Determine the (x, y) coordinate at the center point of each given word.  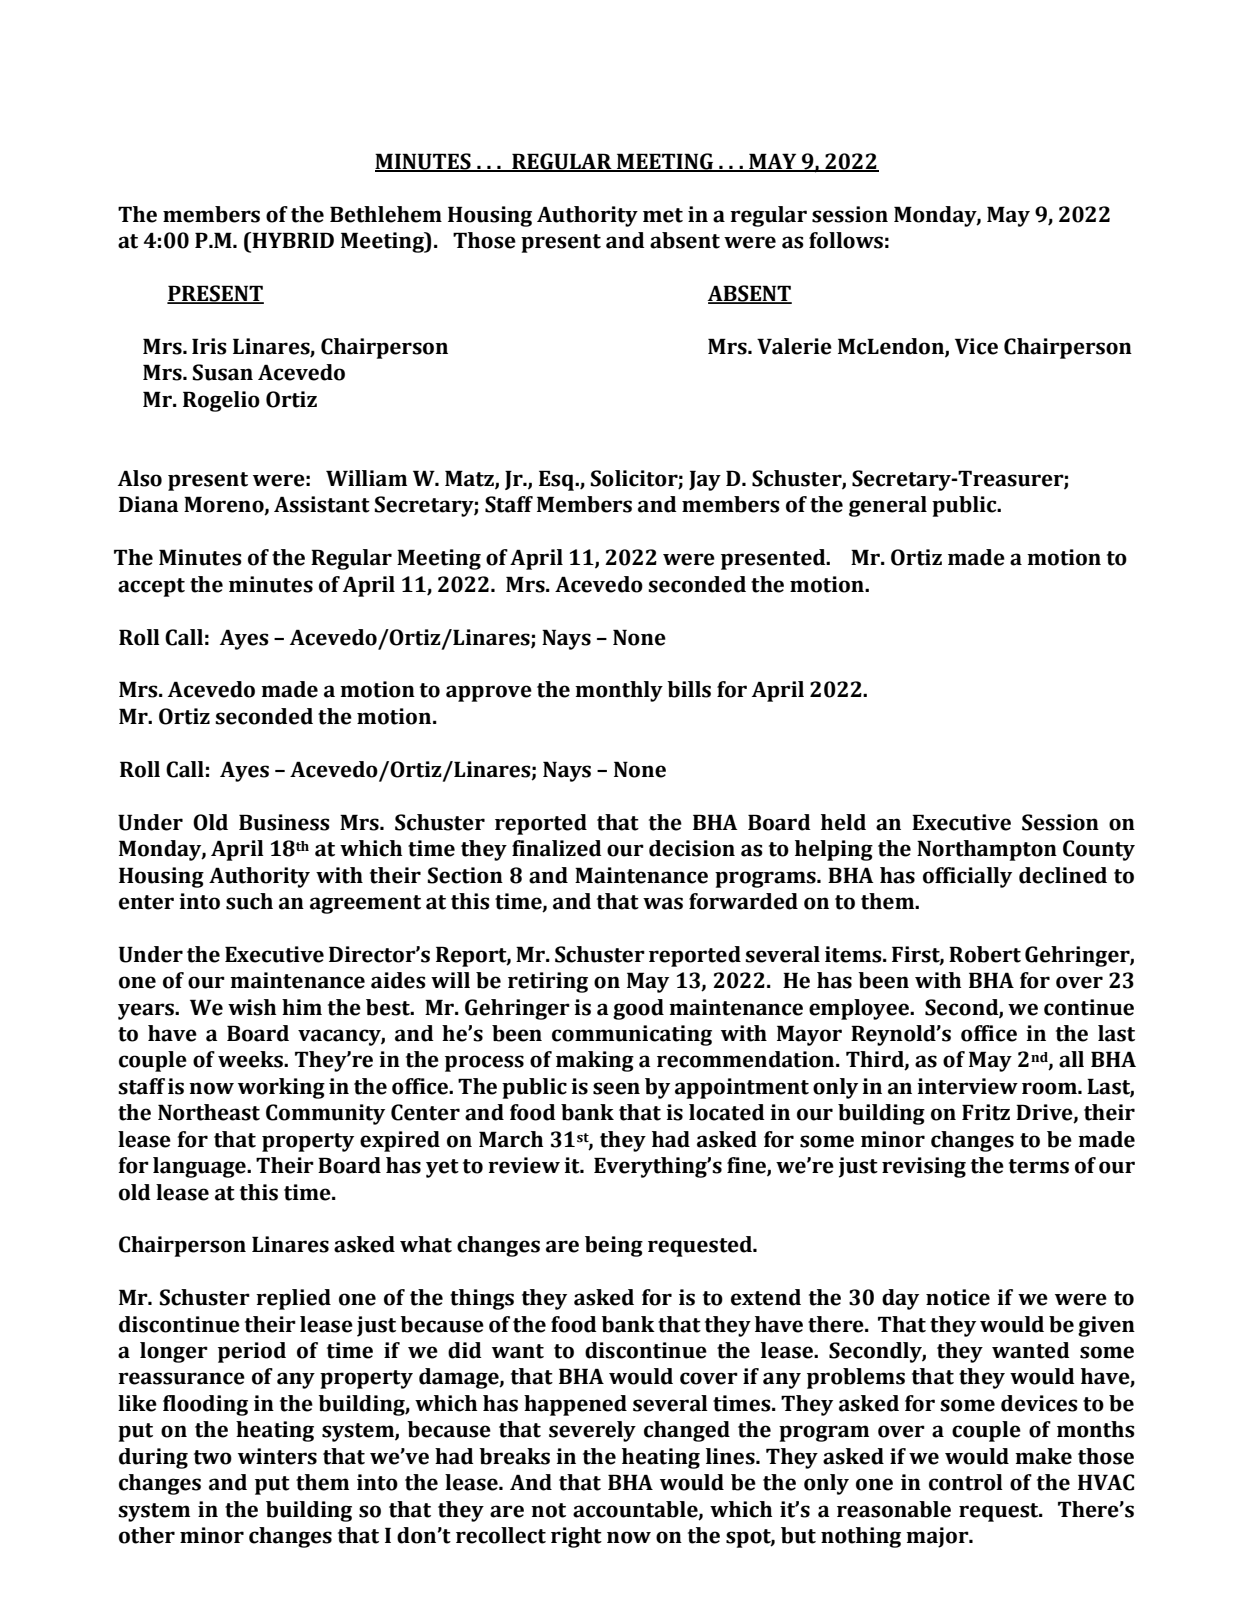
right (576, 1537)
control (966, 1482)
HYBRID (292, 240)
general (888, 506)
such (249, 901)
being (614, 1246)
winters (277, 1456)
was (663, 903)
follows (846, 240)
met (663, 215)
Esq (557, 480)
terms (1039, 1166)
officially (967, 877)
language (200, 1167)
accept (151, 587)
